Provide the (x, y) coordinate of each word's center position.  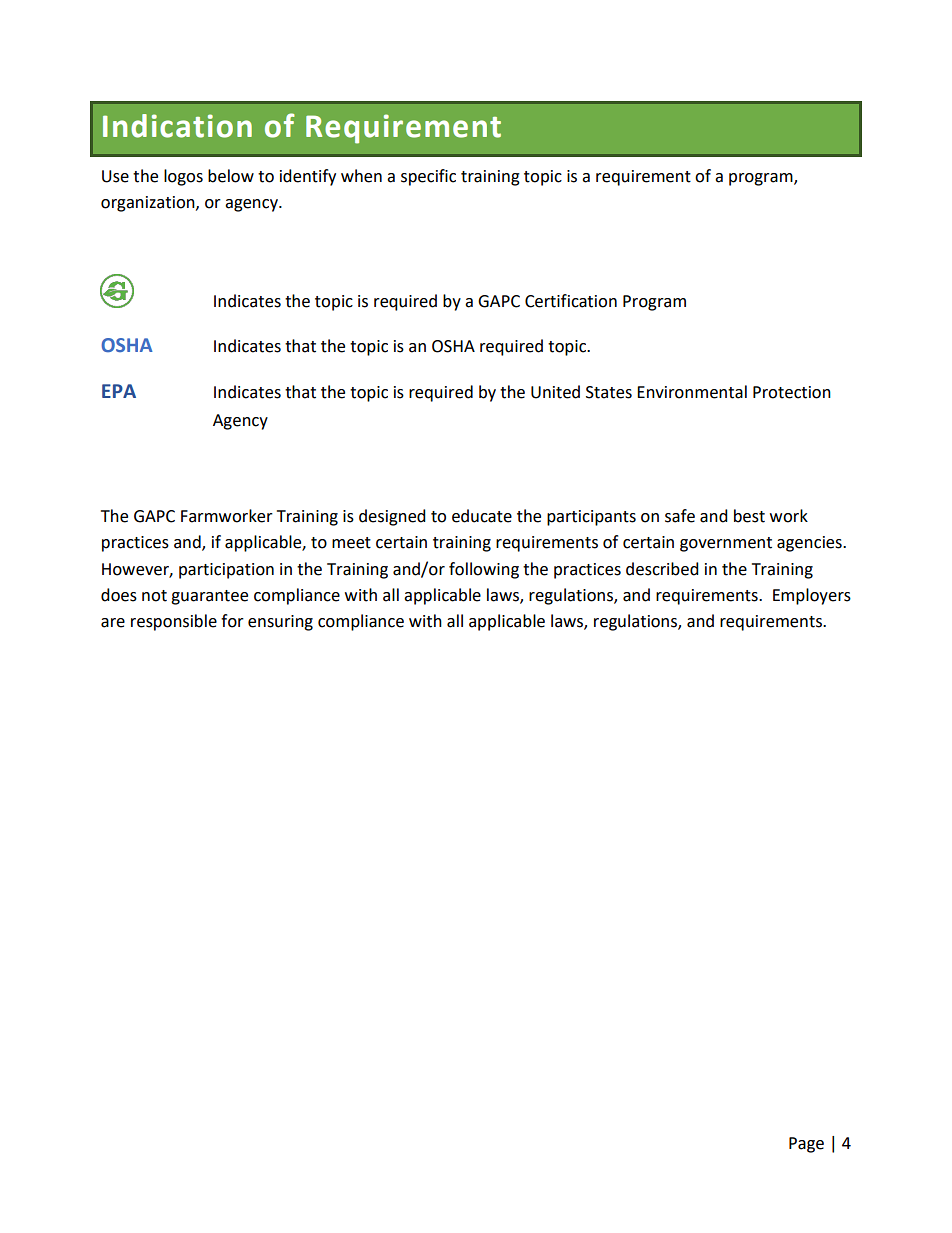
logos (183, 177)
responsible (174, 622)
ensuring (280, 623)
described (662, 569)
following (484, 570)
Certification (571, 301)
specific (428, 177)
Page (806, 1145)
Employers (812, 596)
